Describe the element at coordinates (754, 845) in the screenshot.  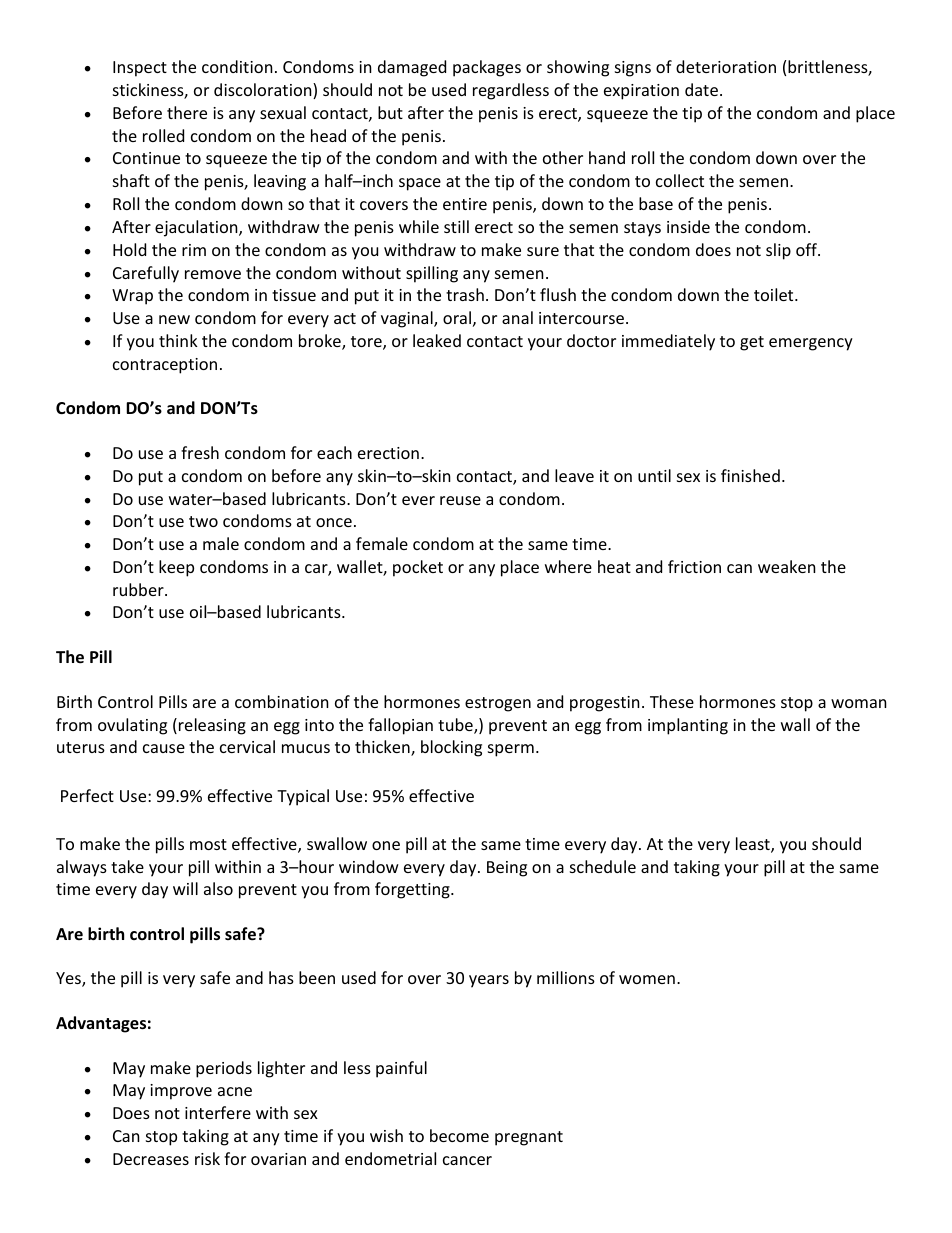
I see `least` at that location.
